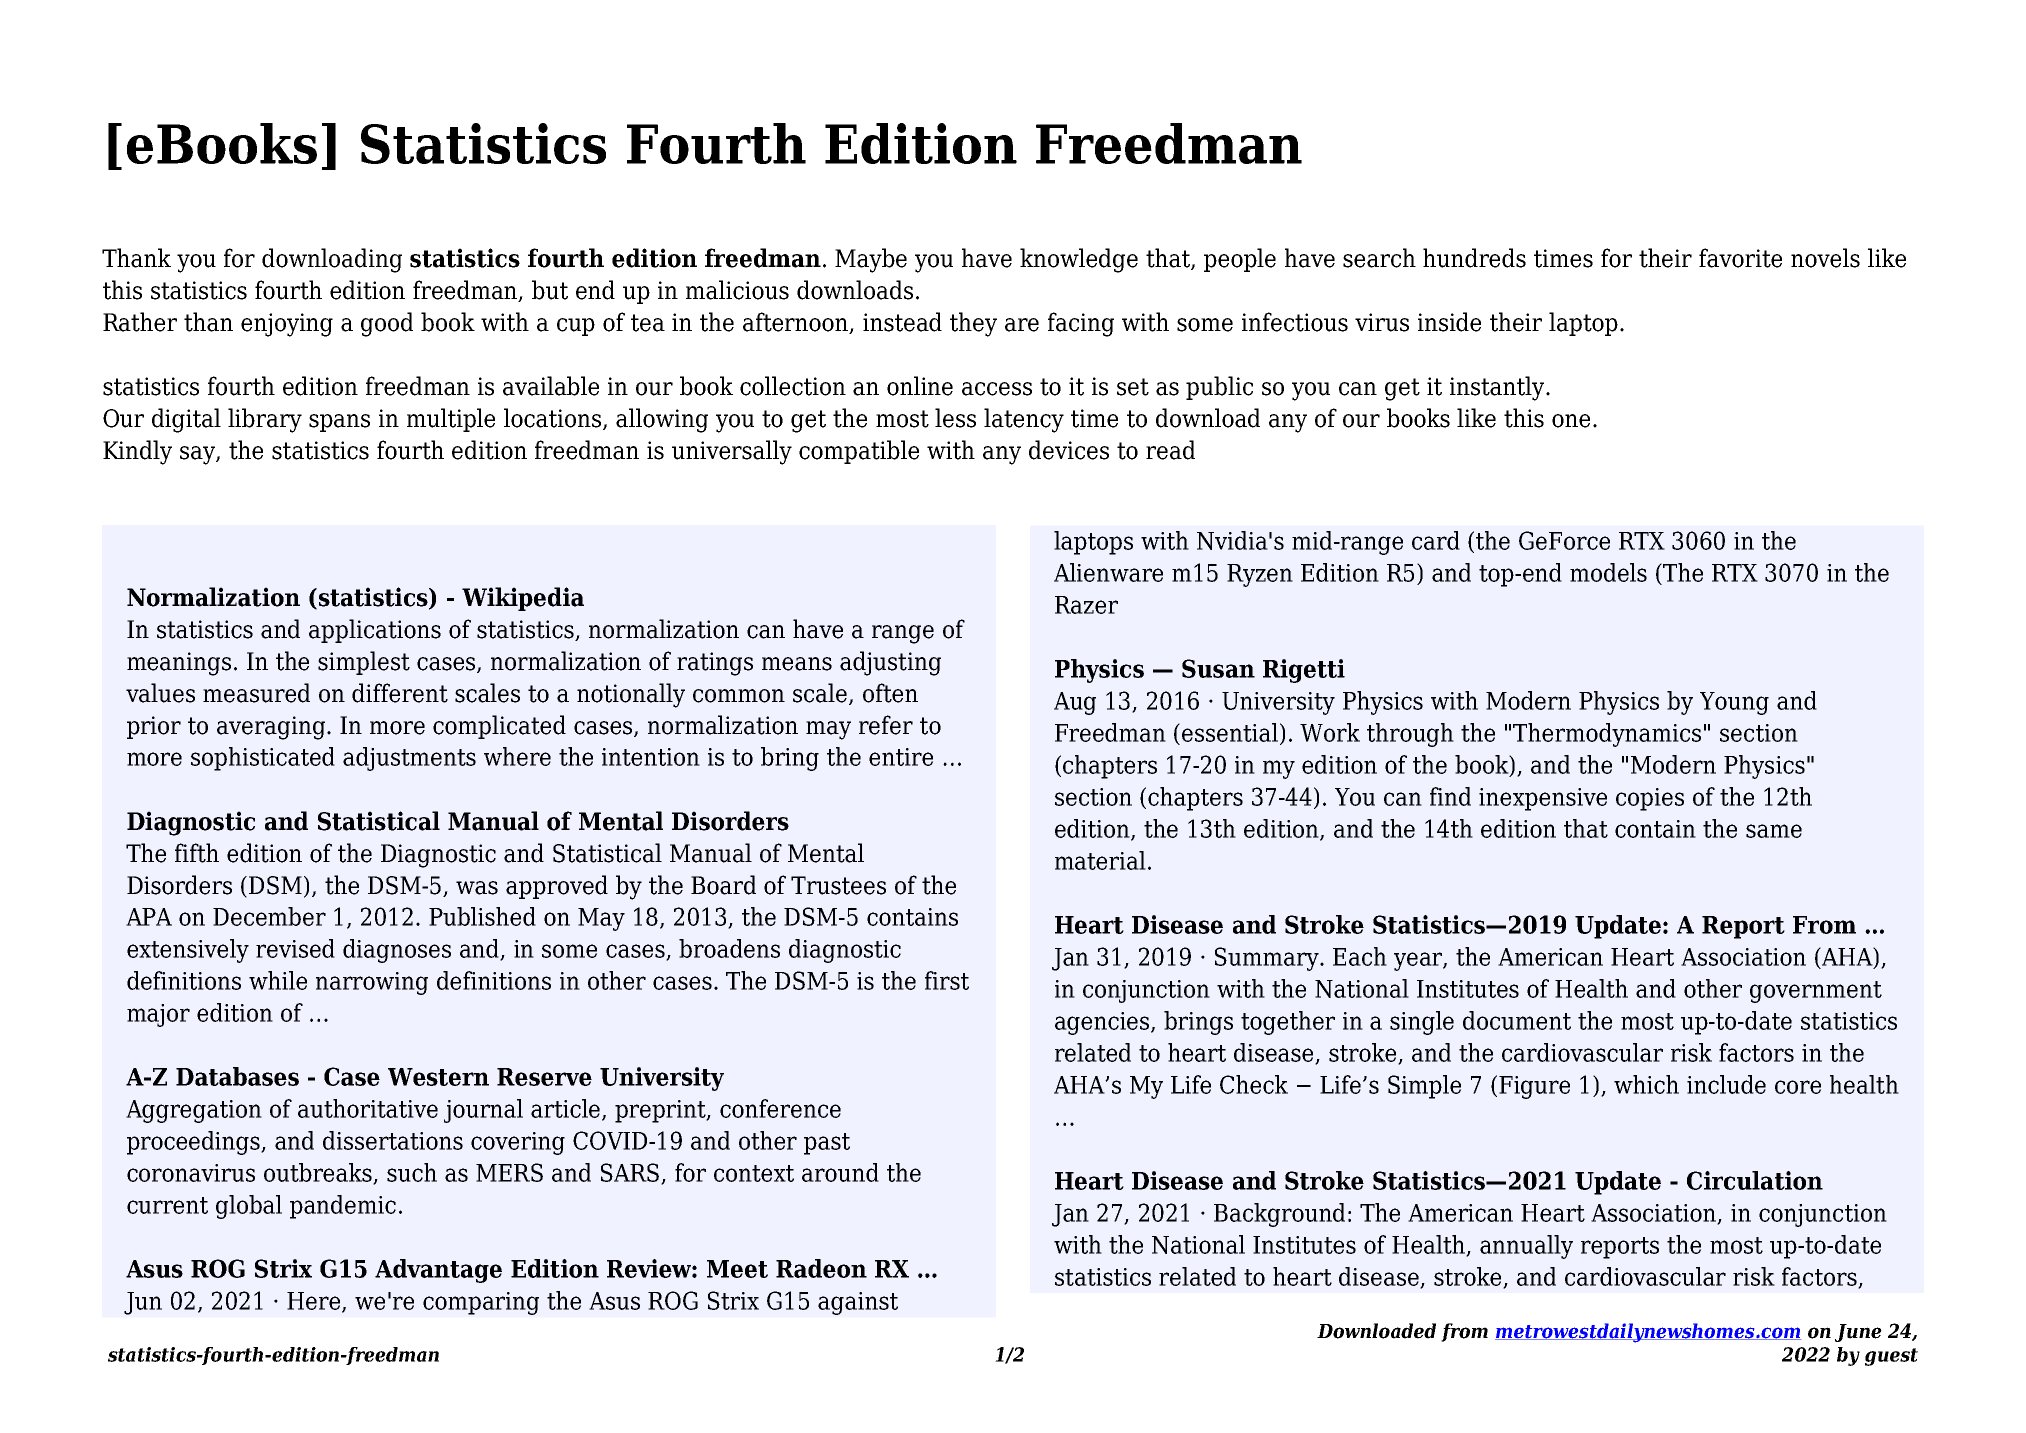 The height and width of the document is (1433, 2026). What do you see at coordinates (1608, 572) in the document?
I see `models` at bounding box center [1608, 572].
